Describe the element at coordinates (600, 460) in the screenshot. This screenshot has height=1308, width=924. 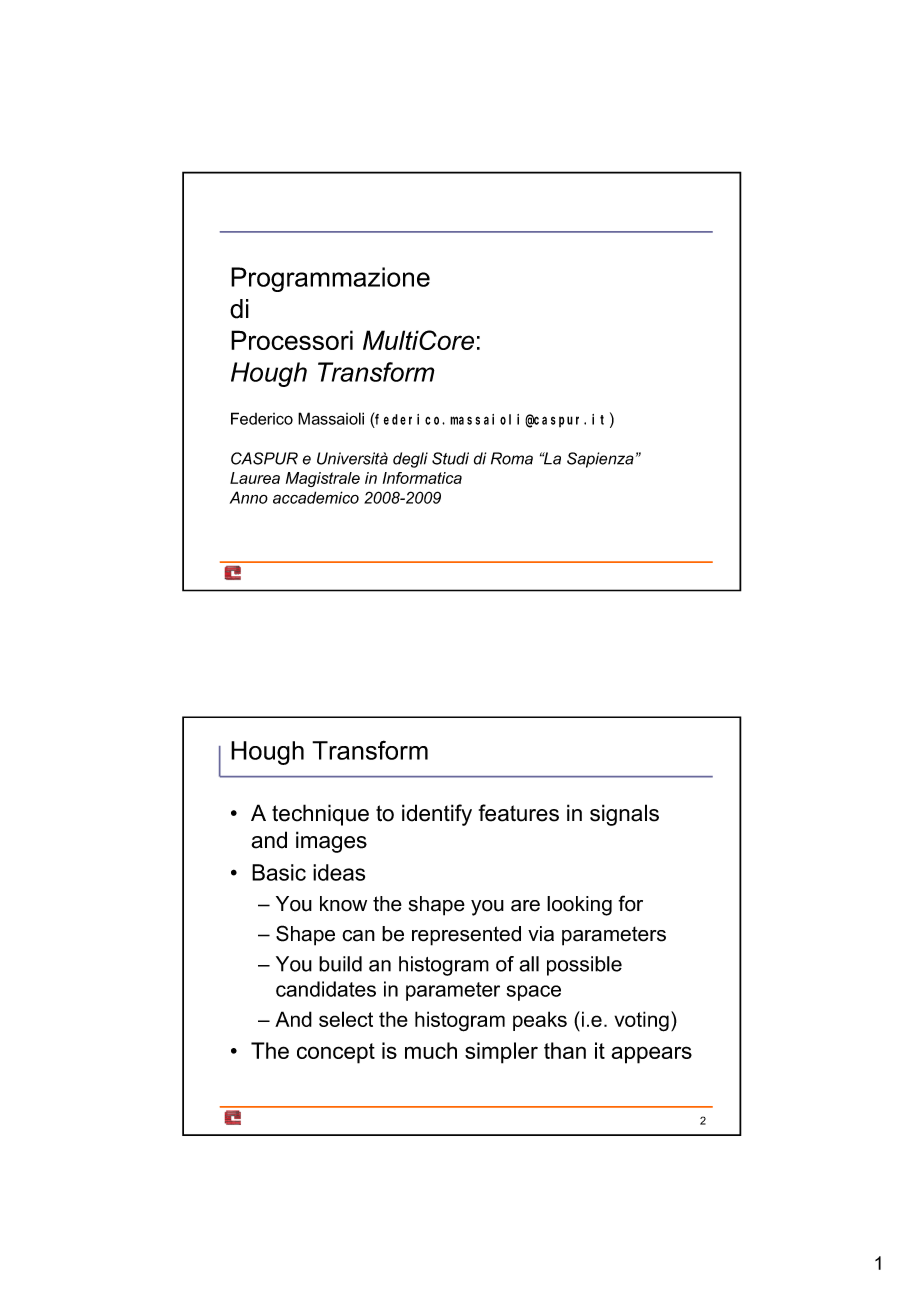
I see `Sapienza` at that location.
